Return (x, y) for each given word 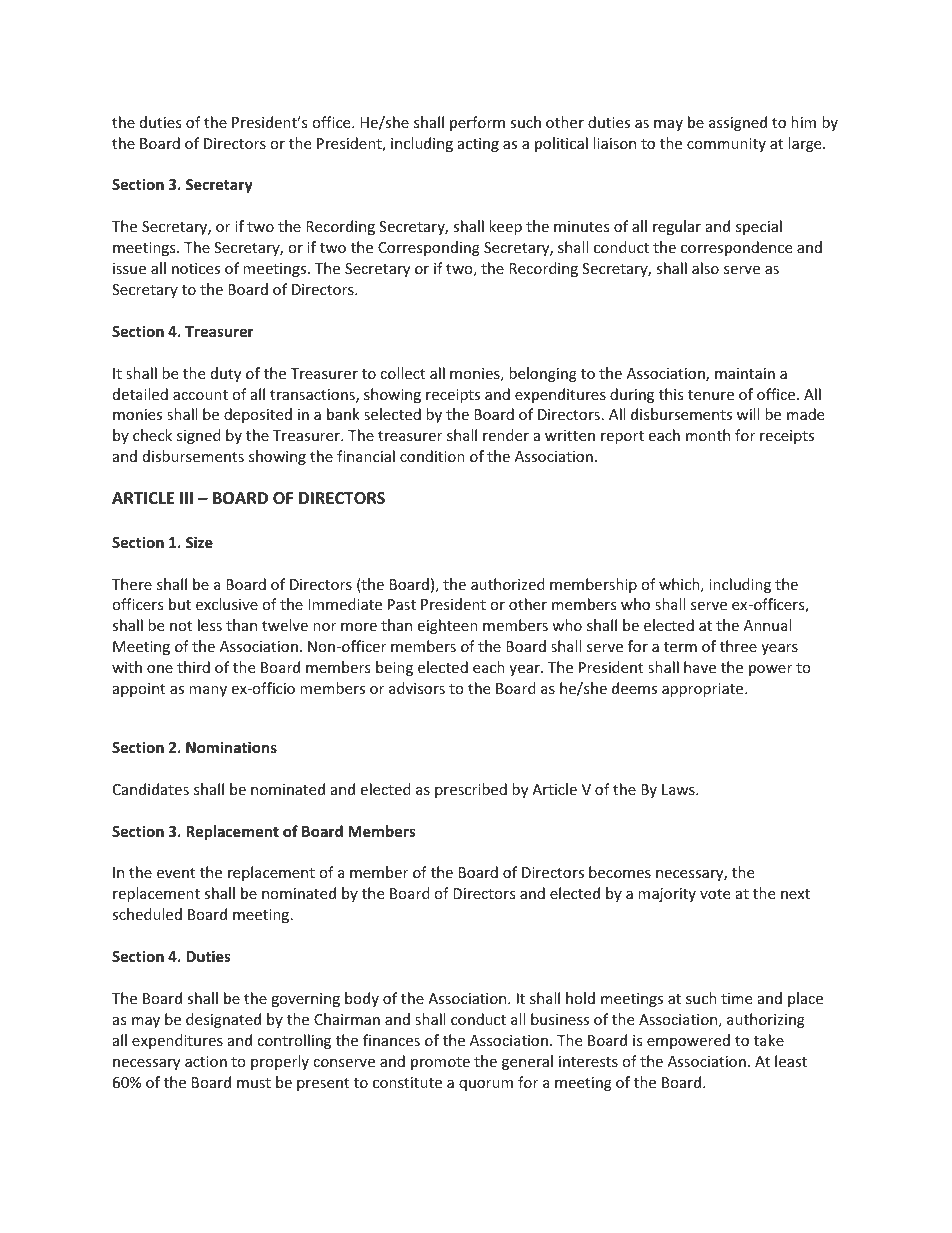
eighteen (447, 626)
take (769, 1040)
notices (196, 268)
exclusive (227, 604)
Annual (767, 625)
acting (478, 145)
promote (440, 1063)
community (726, 145)
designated (223, 1020)
